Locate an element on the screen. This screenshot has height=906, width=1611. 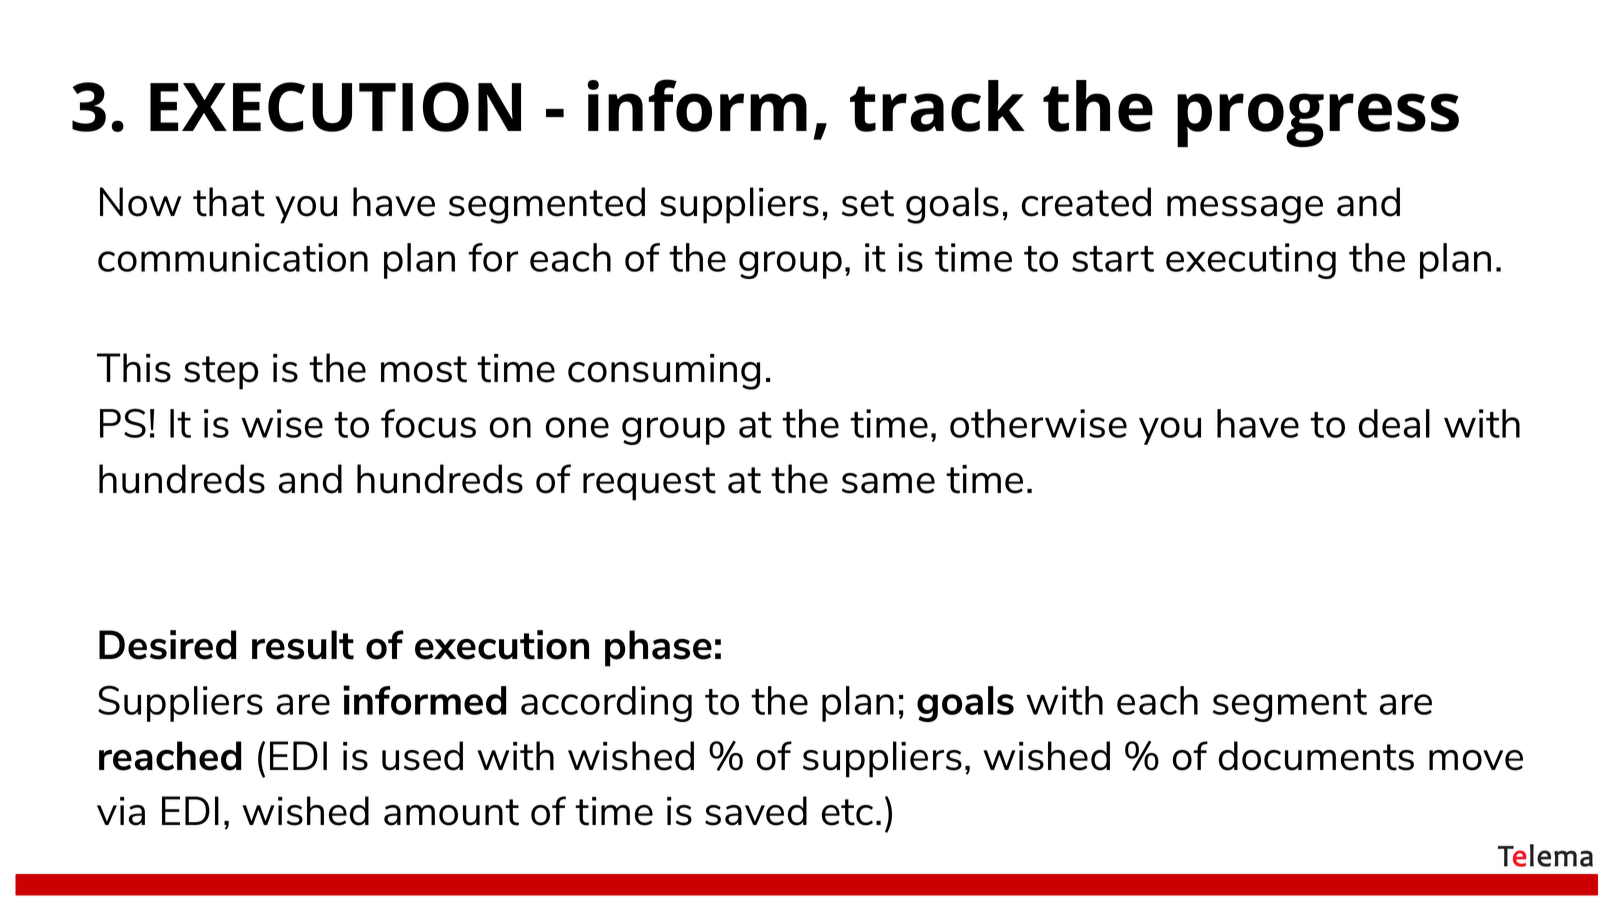
that is located at coordinates (229, 202).
